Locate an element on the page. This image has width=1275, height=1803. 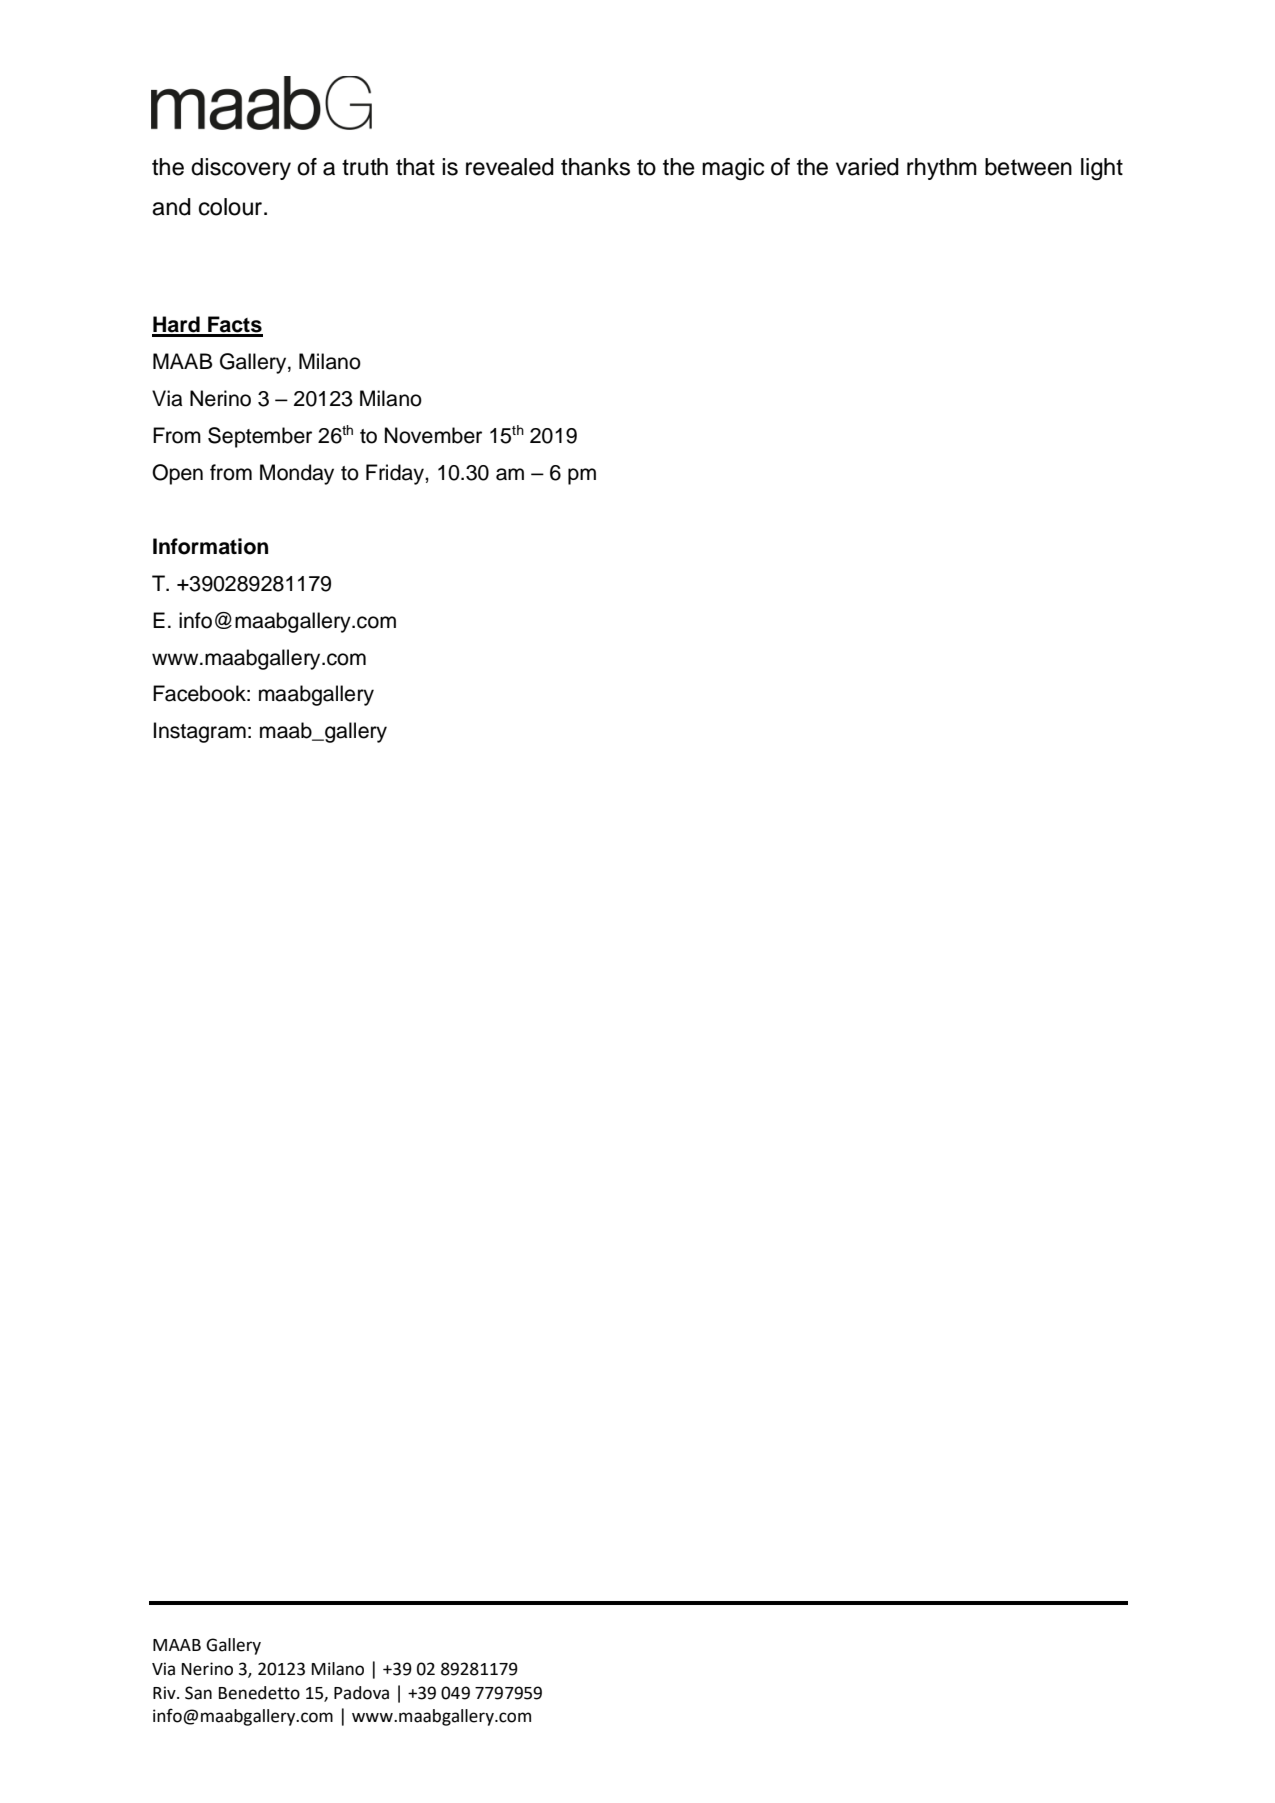
Monday is located at coordinates (297, 474).
